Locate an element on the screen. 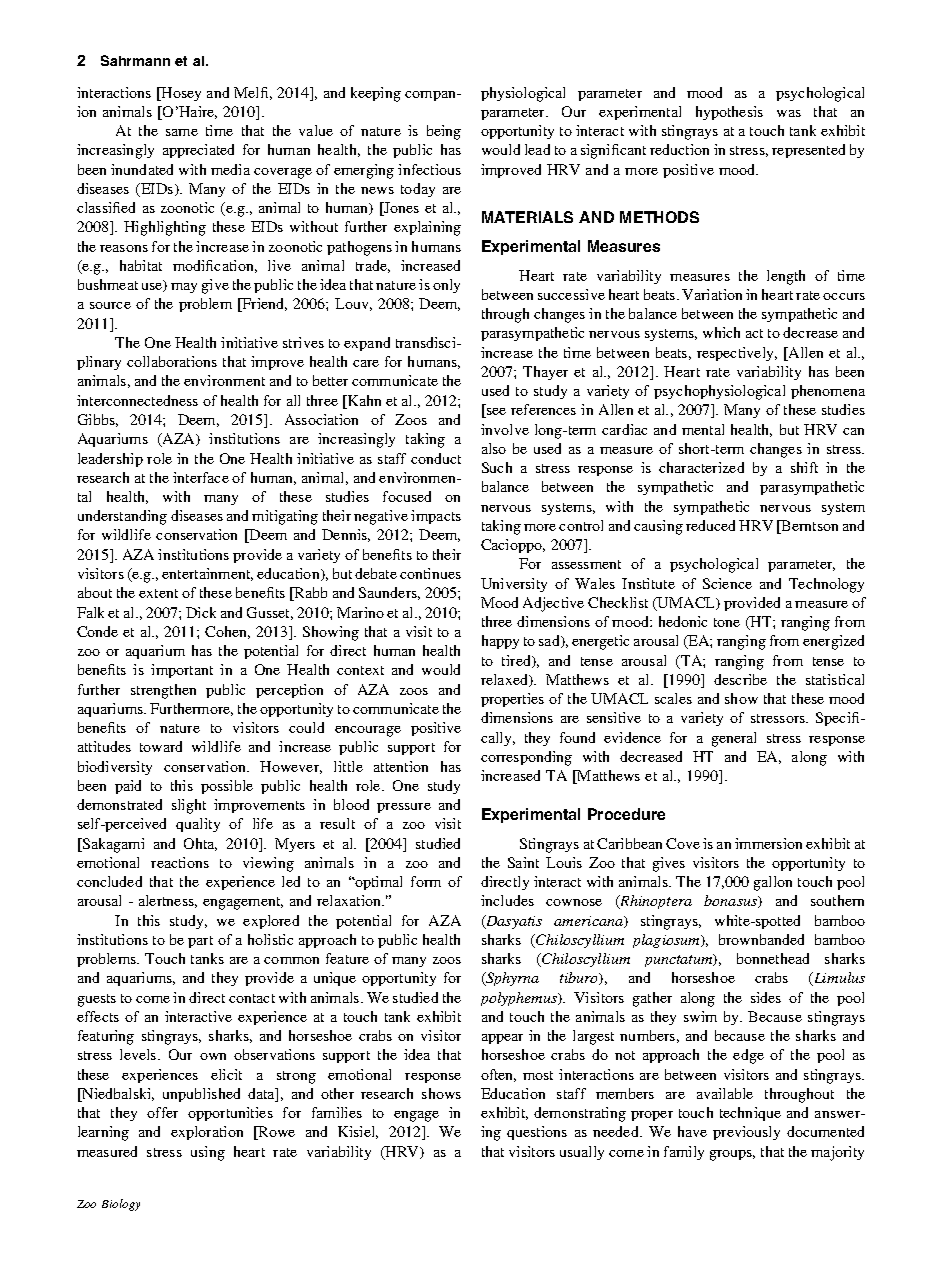 This screenshot has height=1271, width=952. hypothesis is located at coordinates (729, 113).
